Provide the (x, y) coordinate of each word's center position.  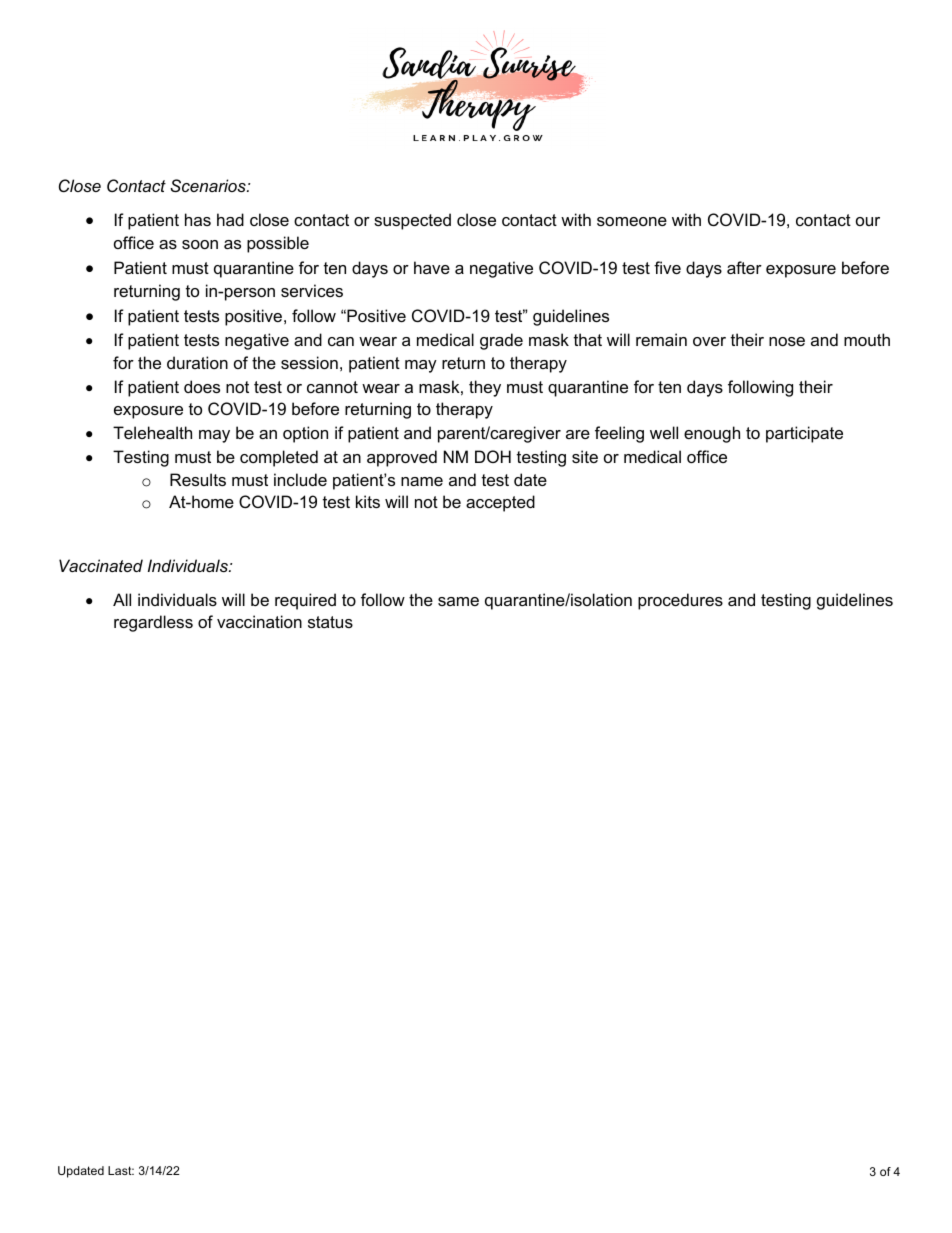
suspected (412, 221)
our (868, 221)
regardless (153, 623)
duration (197, 362)
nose (787, 341)
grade (501, 341)
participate (804, 434)
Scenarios (209, 185)
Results (198, 479)
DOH (493, 456)
